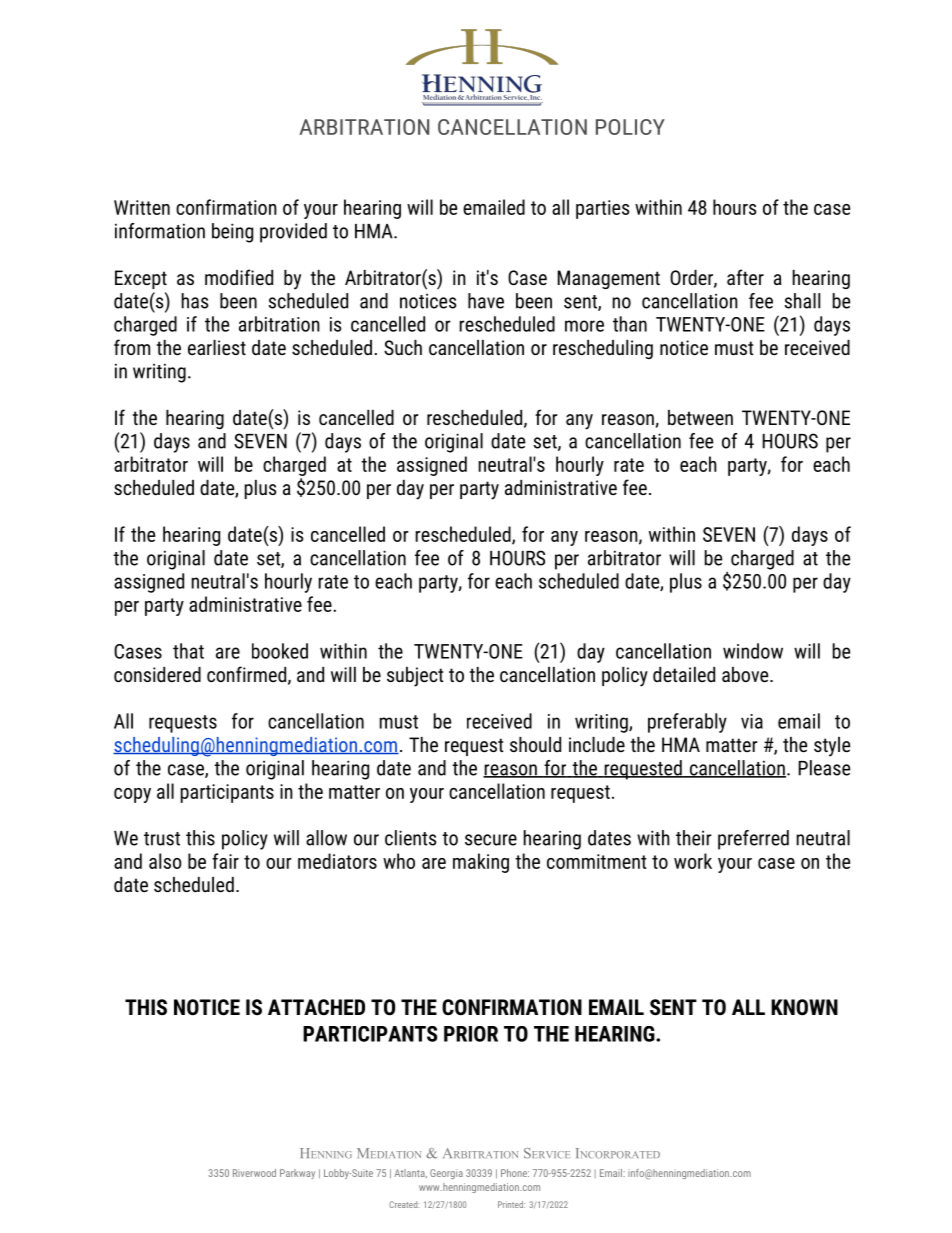 This page has width=952, height=1233. I want to click on earliest, so click(217, 347).
